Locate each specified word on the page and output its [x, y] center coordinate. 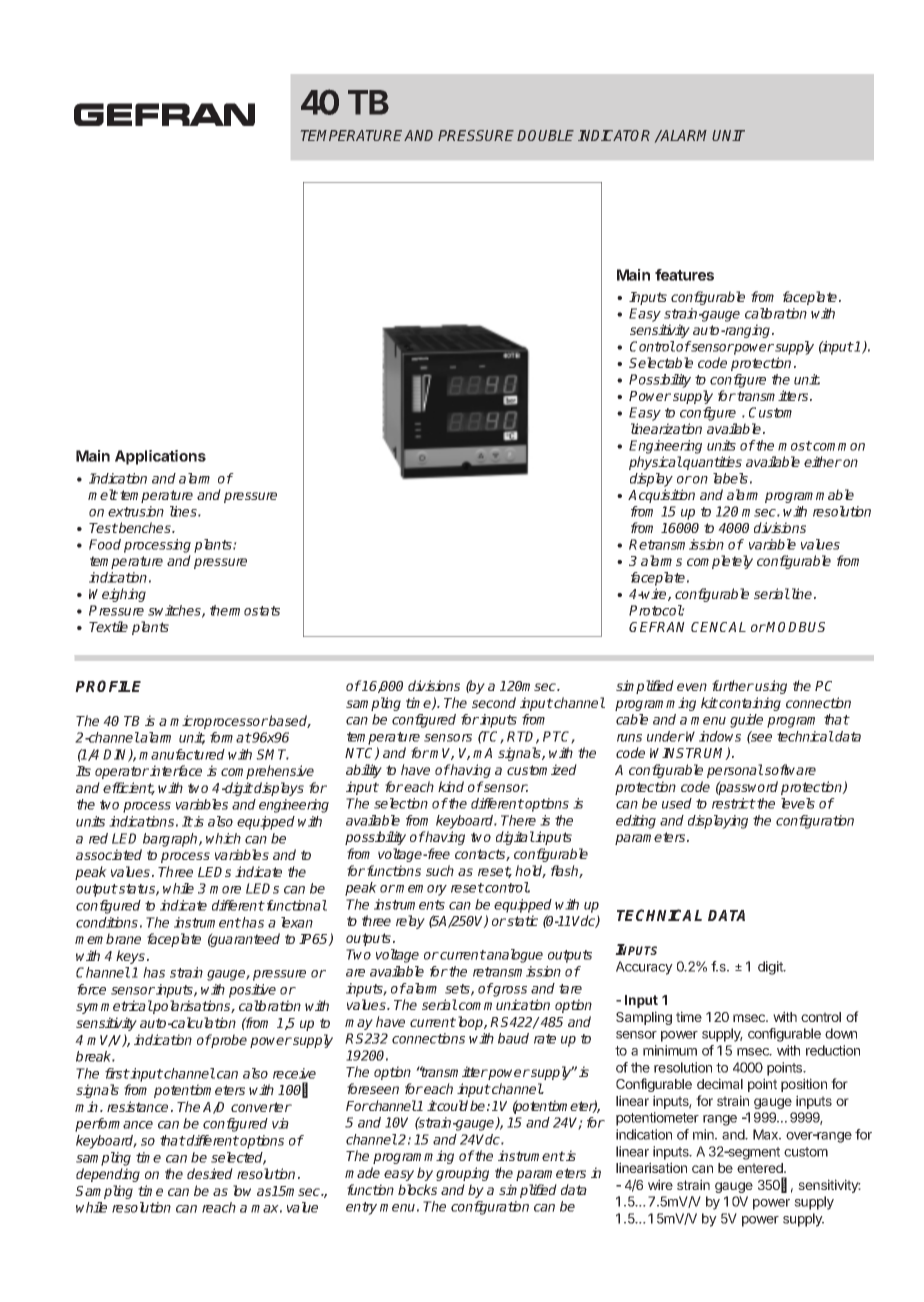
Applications [160, 457]
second [494, 702]
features [684, 275]
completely [720, 562]
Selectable [661, 362]
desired [210, 1173]
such [440, 870]
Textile [108, 626]
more [225, 890]
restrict [734, 803]
